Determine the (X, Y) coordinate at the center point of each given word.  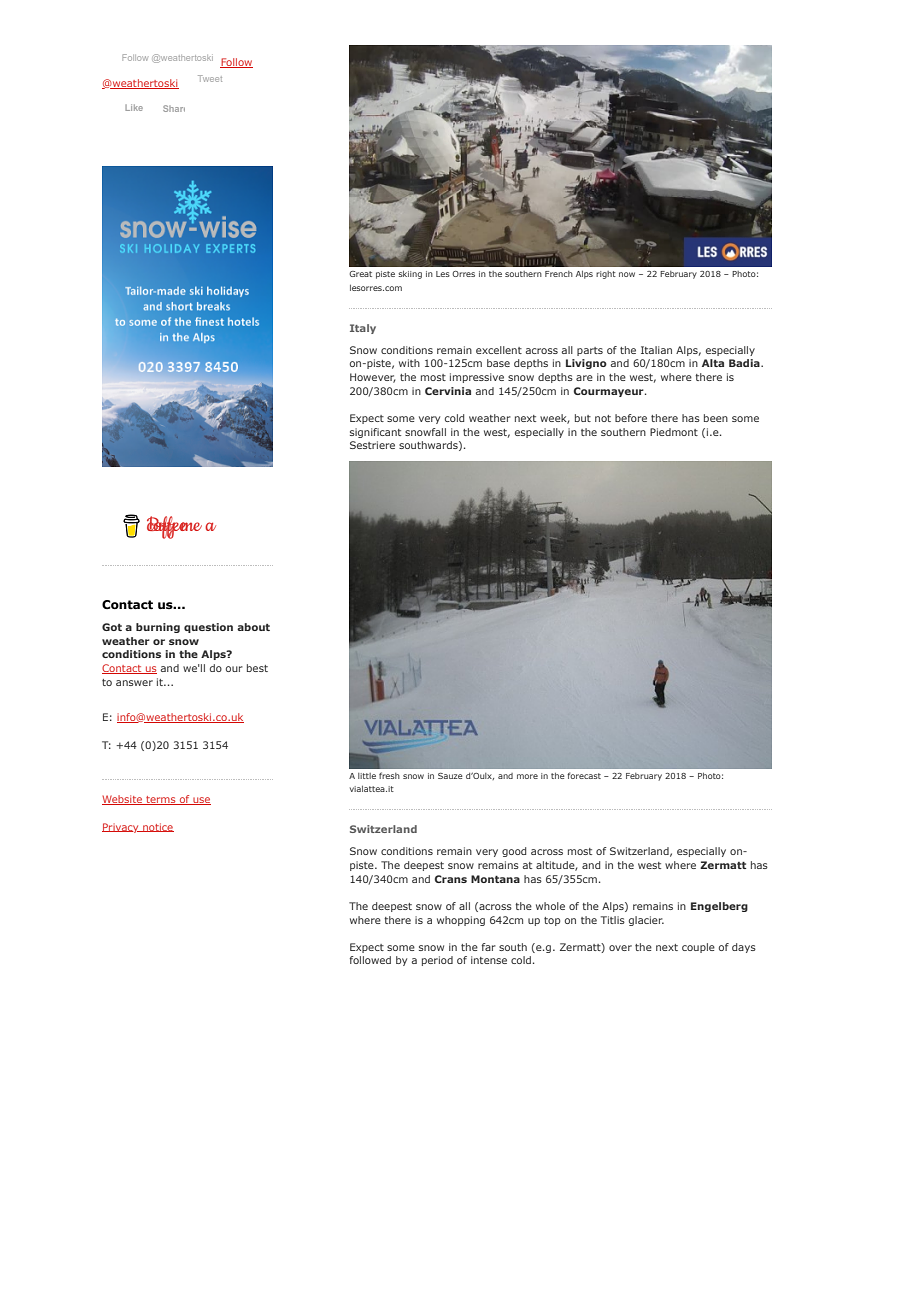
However (373, 378)
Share (174, 108)
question (208, 628)
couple (698, 948)
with (409, 363)
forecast (584, 775)
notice (157, 827)
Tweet (210, 78)
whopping (461, 921)
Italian (656, 350)
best (257, 668)
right (606, 275)
